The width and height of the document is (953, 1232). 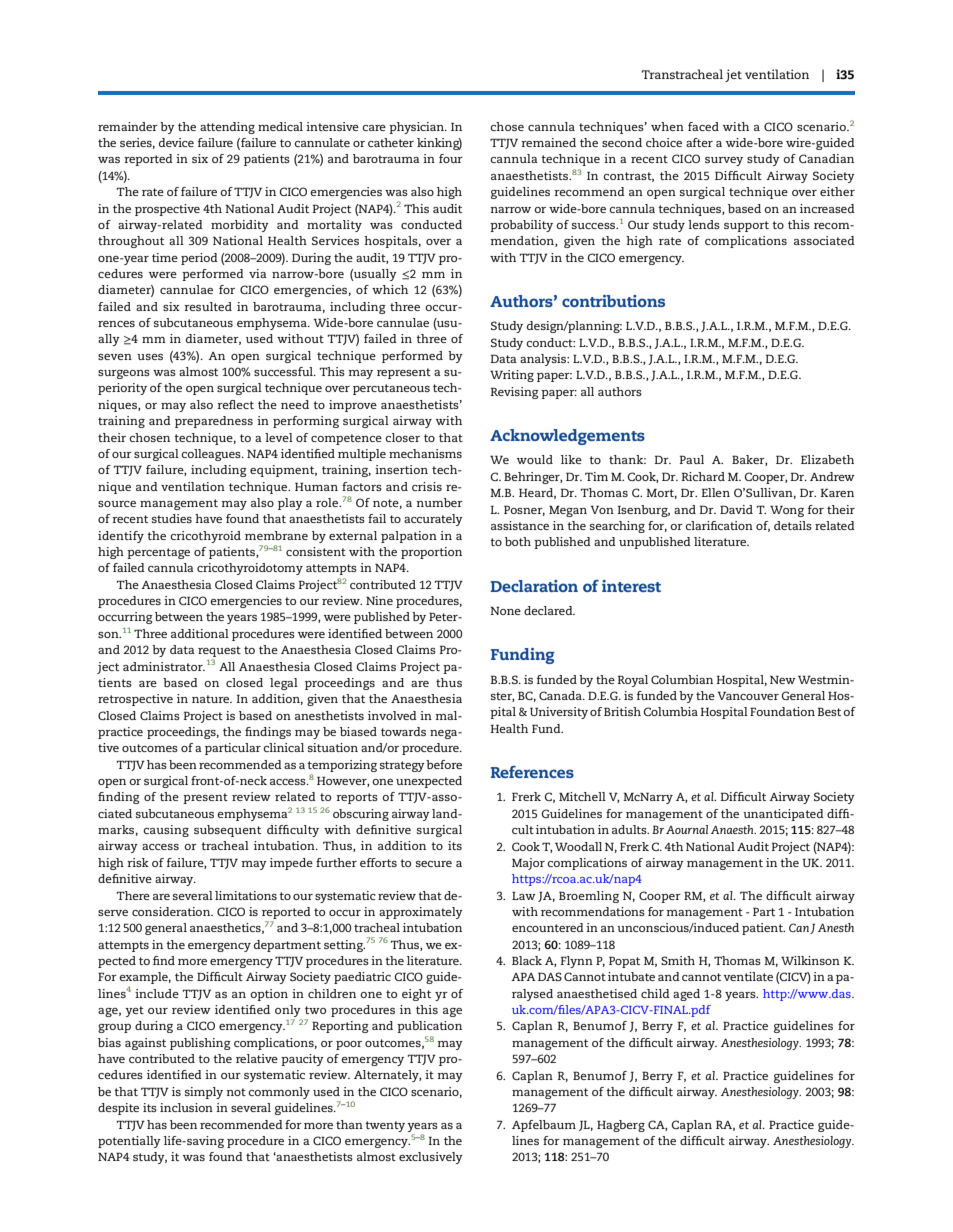 I want to click on uses, so click(x=150, y=357).
